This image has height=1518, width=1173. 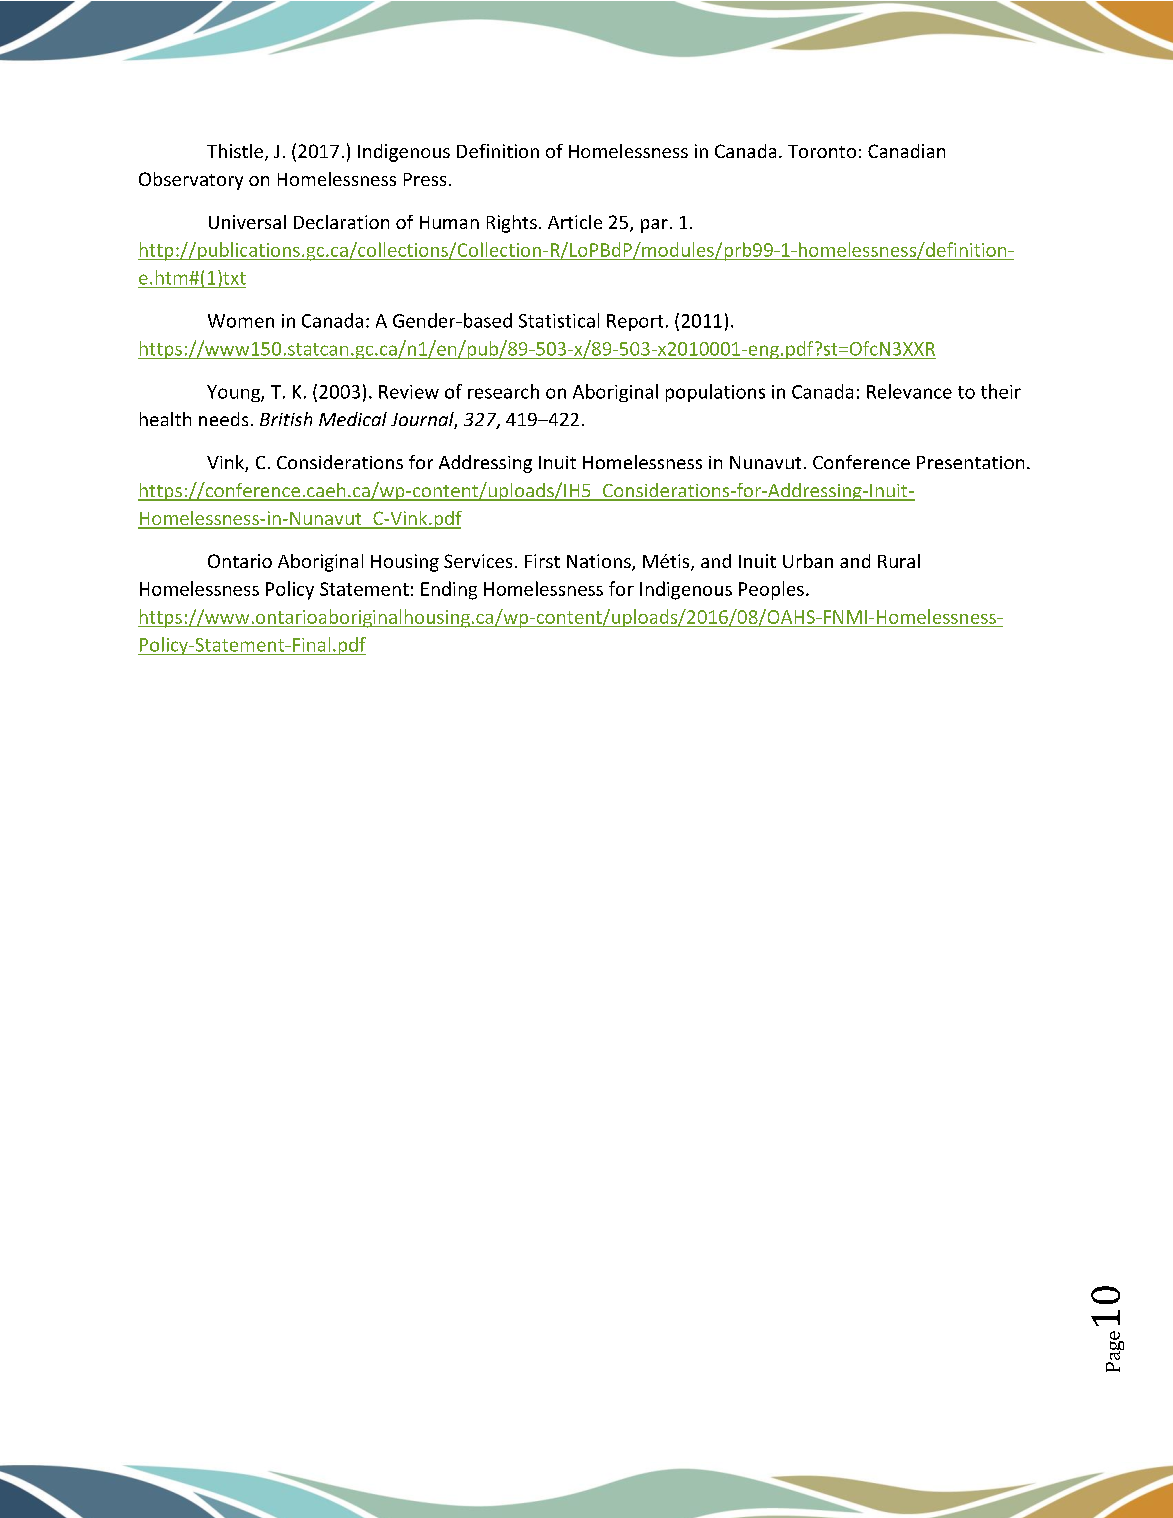 I want to click on Canadian, so click(x=906, y=151).
